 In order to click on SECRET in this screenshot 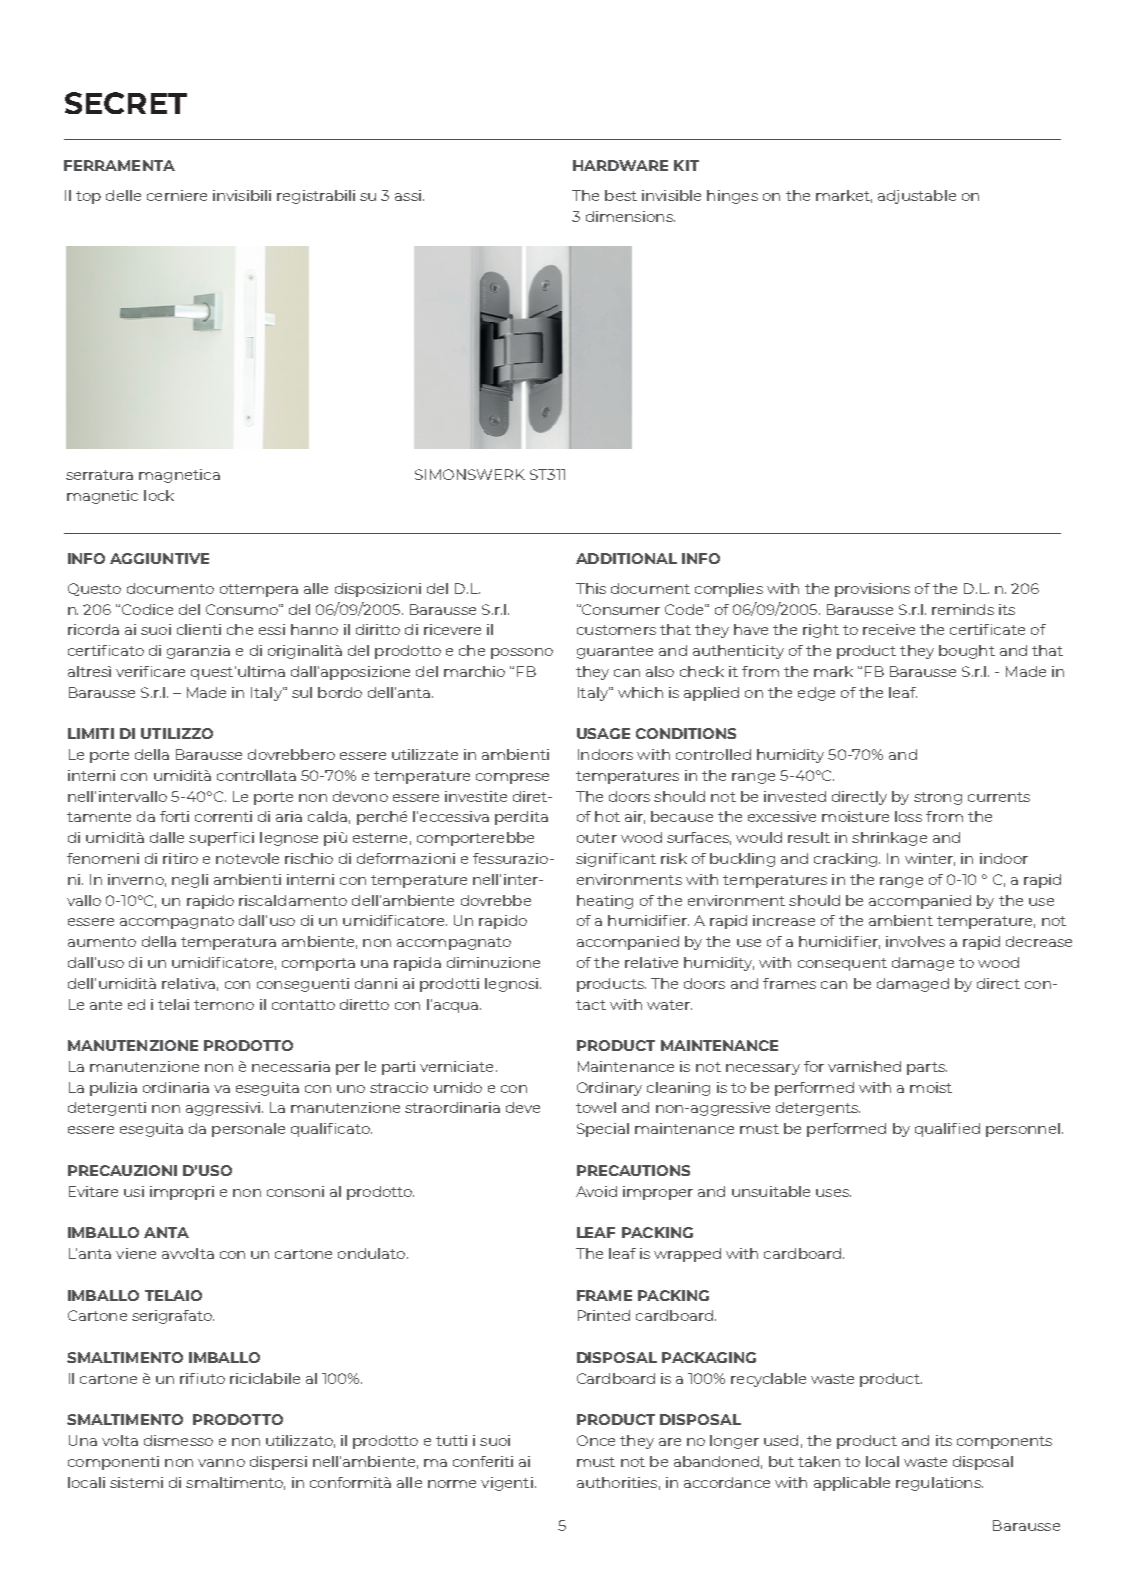, I will do `click(126, 103)`.
